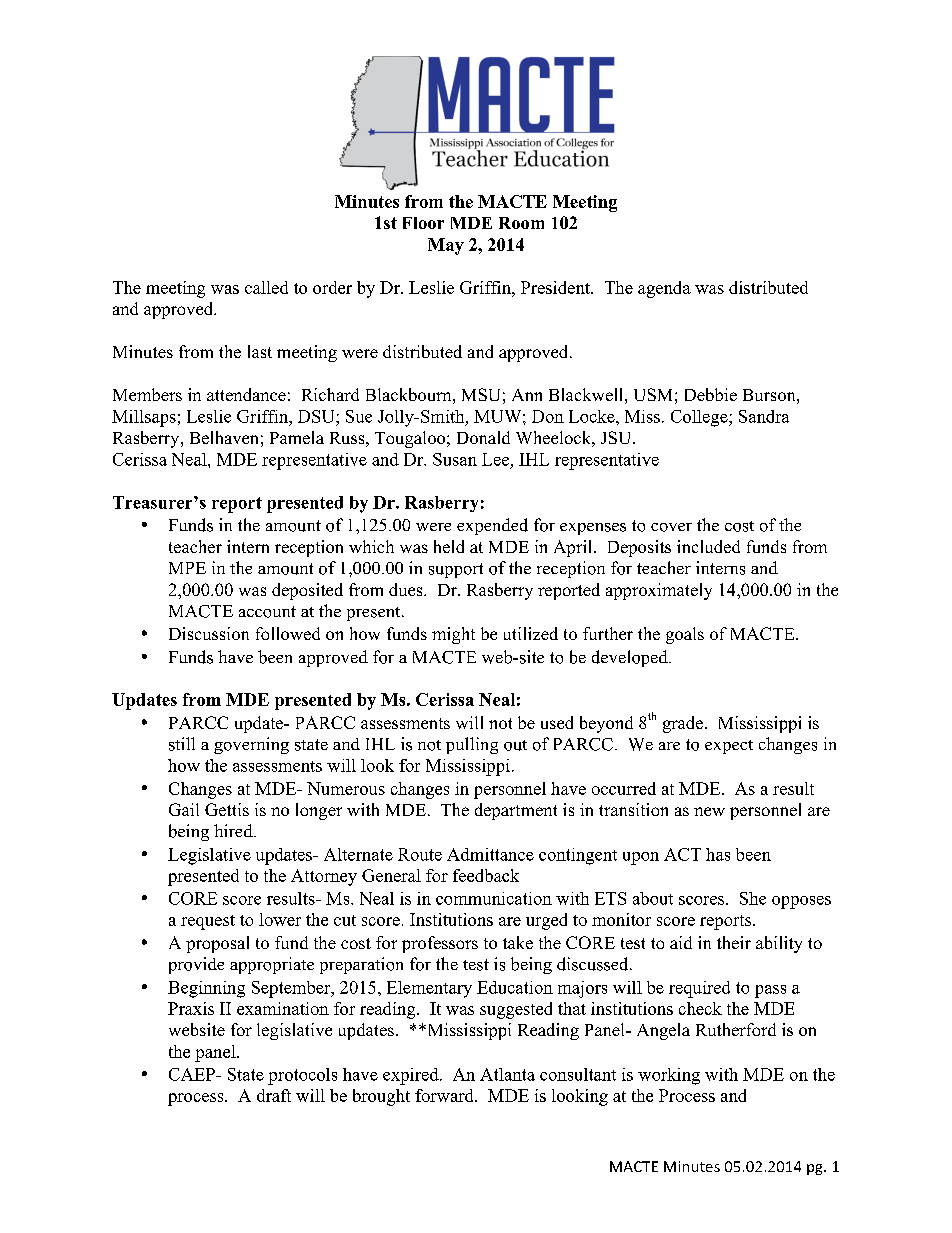  Describe the element at coordinates (700, 418) in the screenshot. I see `College` at that location.
